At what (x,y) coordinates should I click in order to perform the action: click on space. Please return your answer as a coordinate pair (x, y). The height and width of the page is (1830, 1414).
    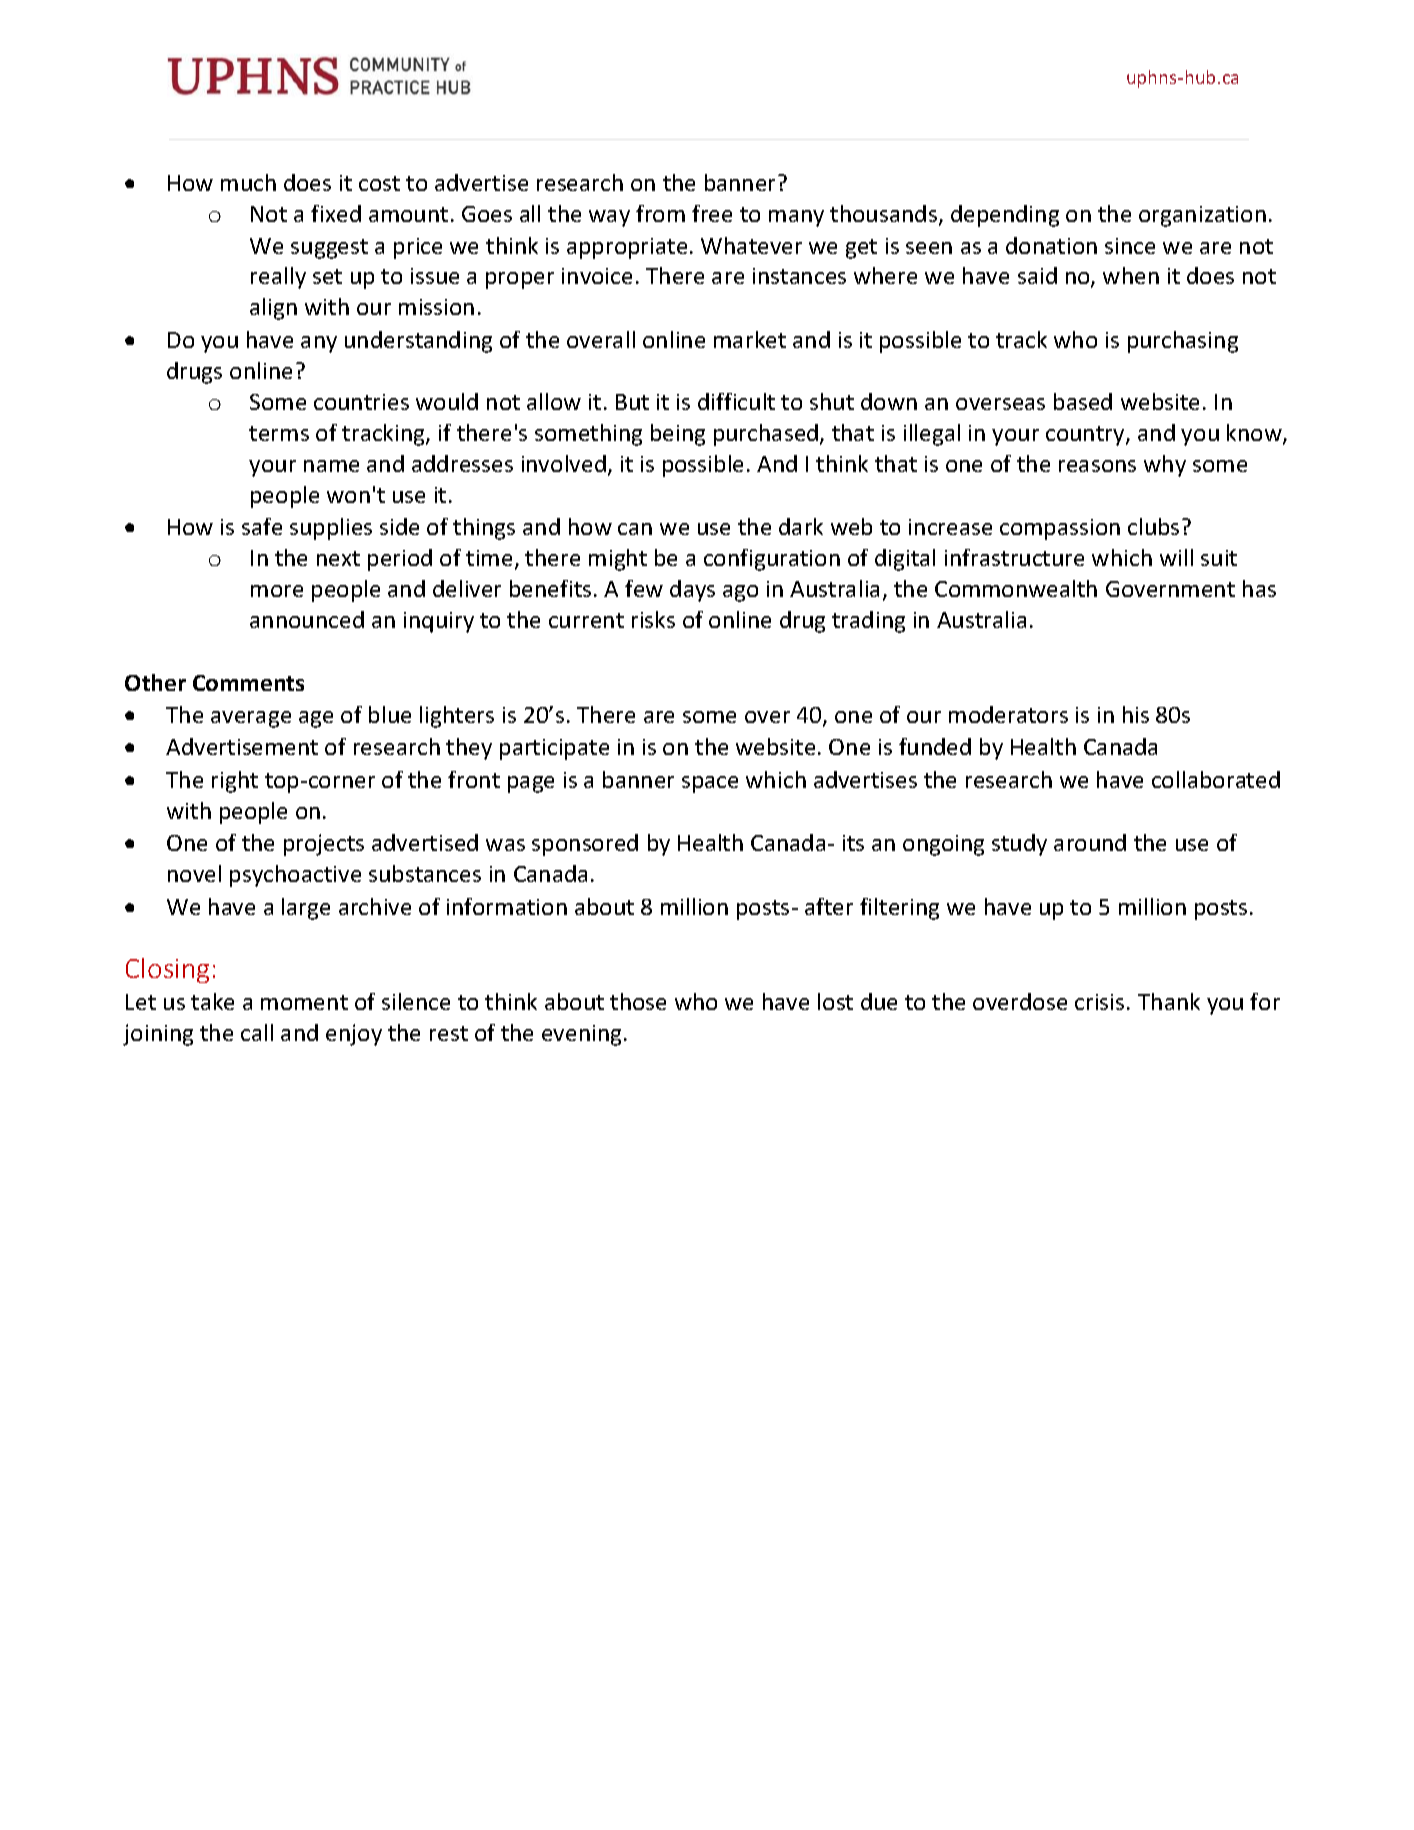
    Looking at the image, I should click on (710, 784).
